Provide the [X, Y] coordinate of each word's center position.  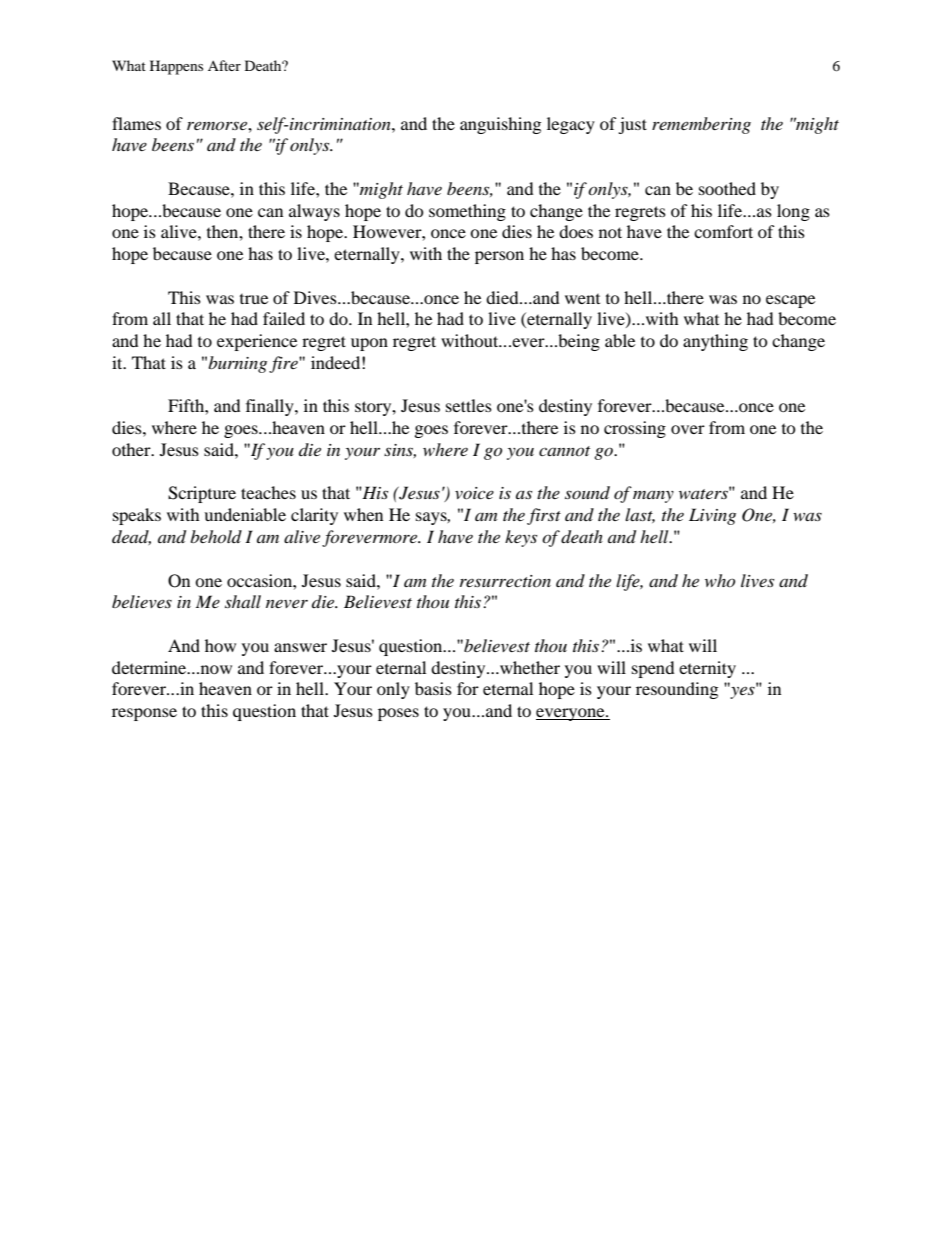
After [224, 65]
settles [469, 405]
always [314, 212]
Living [712, 516]
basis [433, 688]
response [144, 714]
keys [521, 538]
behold [216, 536]
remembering [701, 125]
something [467, 212]
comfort [723, 231]
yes [742, 692]
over [688, 429]
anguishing [500, 125]
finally [271, 407]
